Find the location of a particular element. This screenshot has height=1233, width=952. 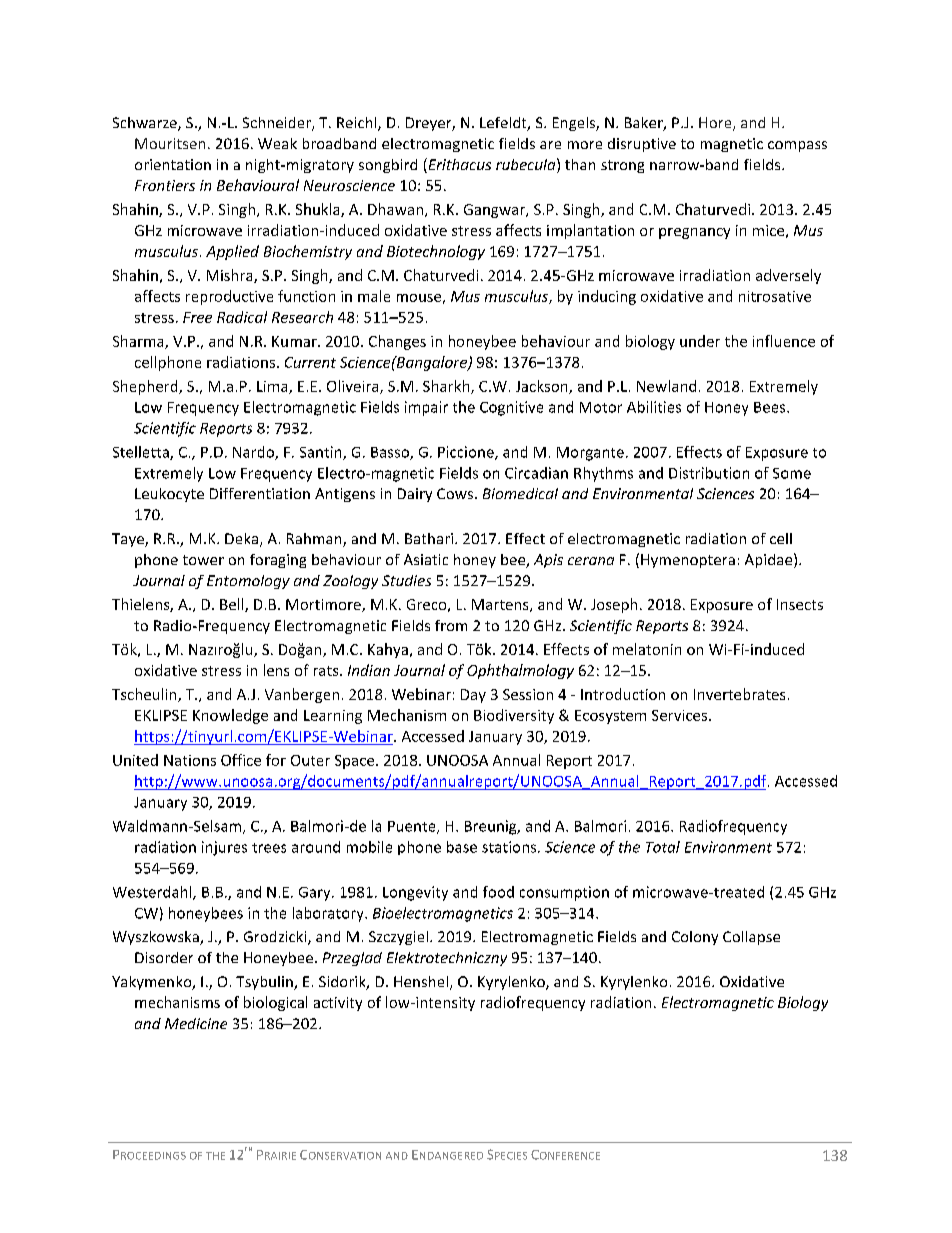

Hore is located at coordinates (716, 124).
